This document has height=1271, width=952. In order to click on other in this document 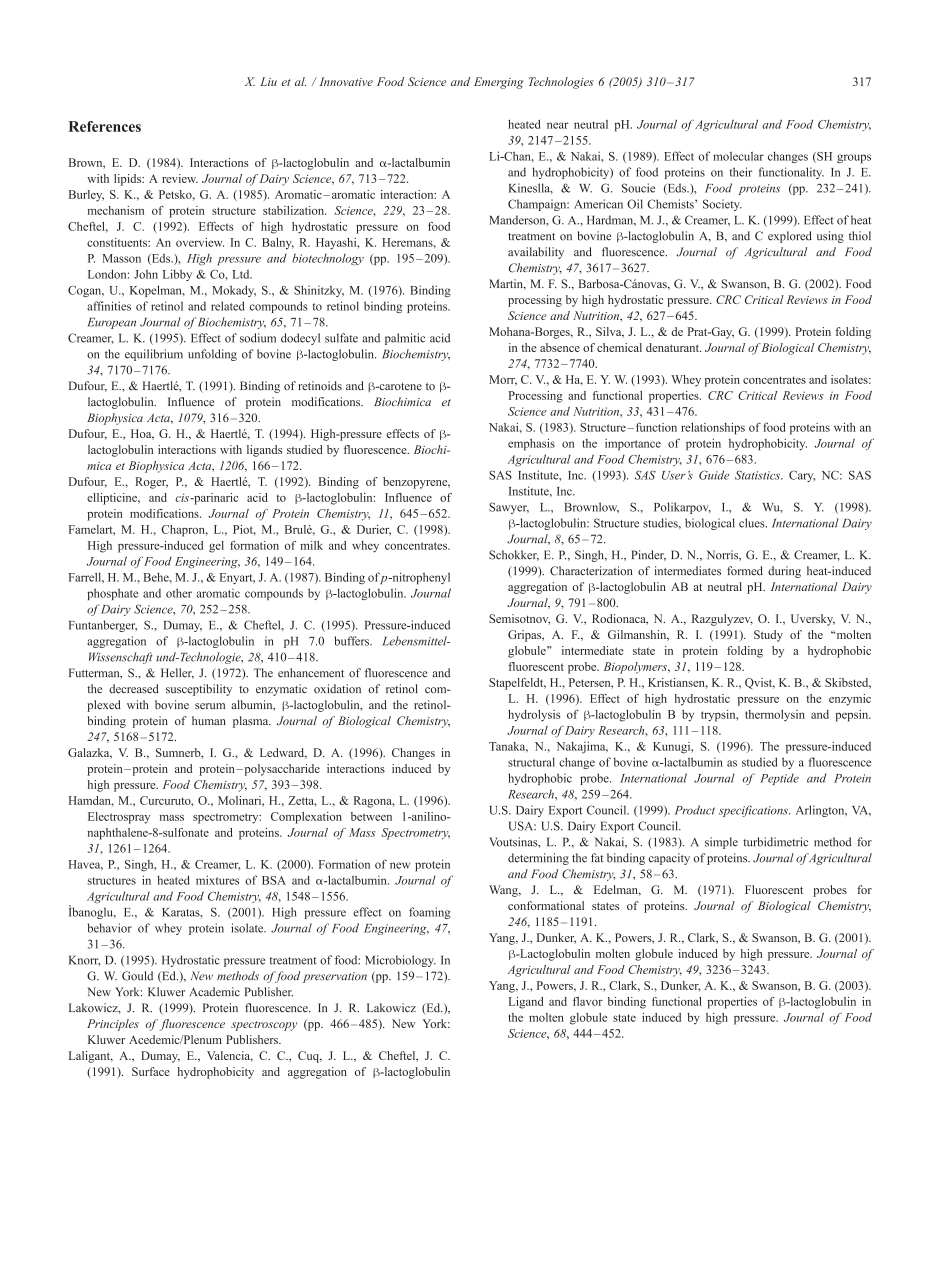, I will do `click(179, 593)`.
